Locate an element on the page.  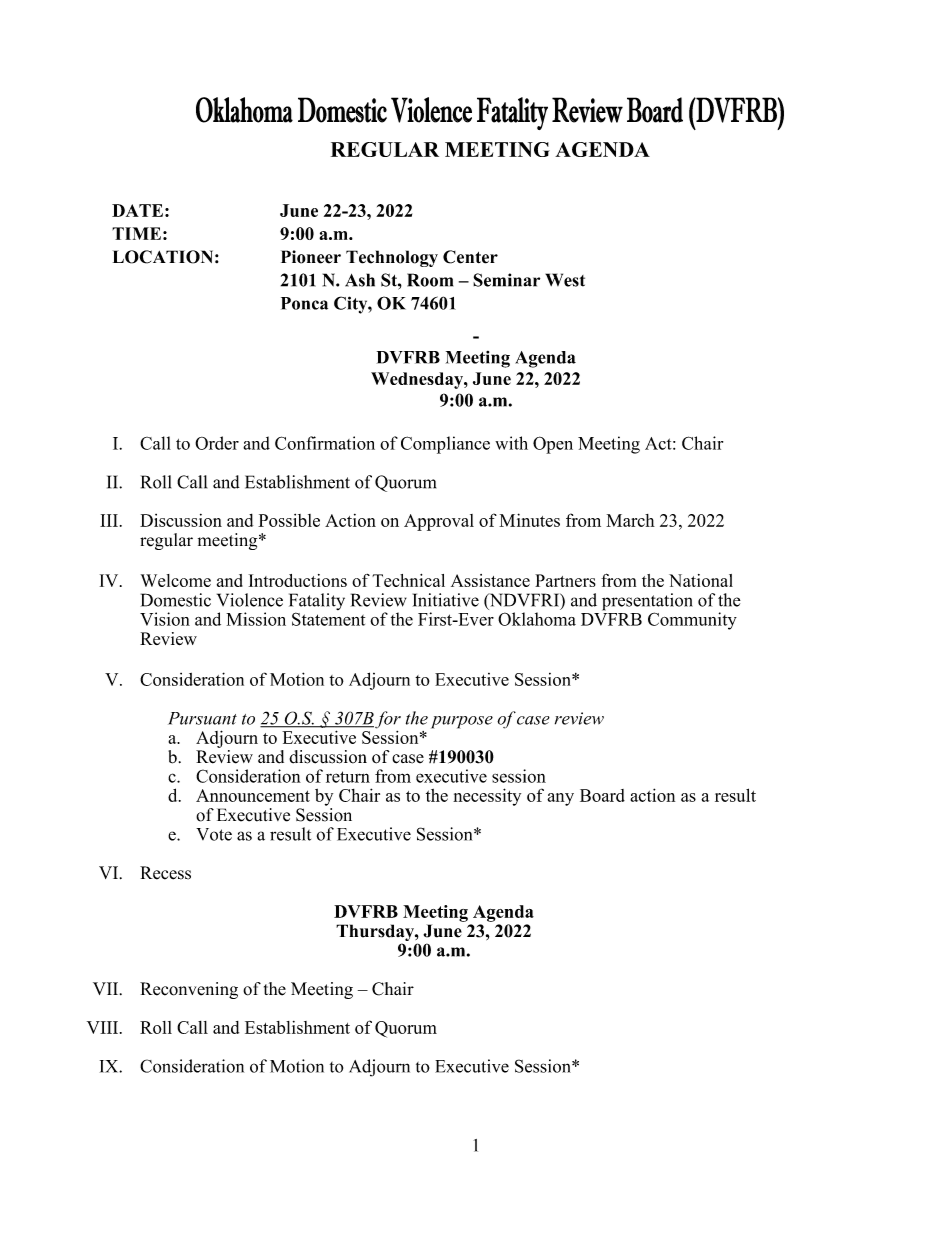
any is located at coordinates (560, 799).
